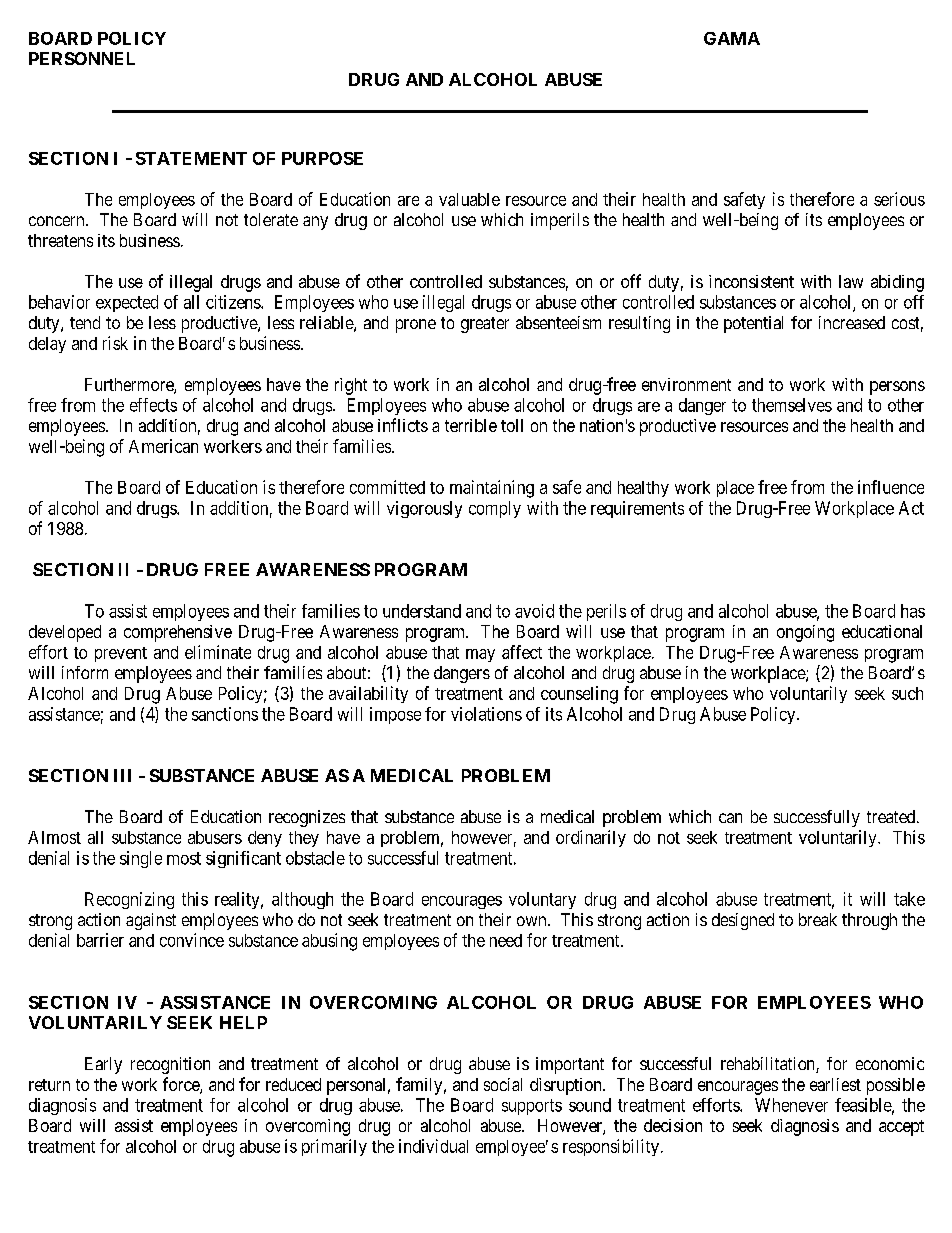 Image resolution: width=952 pixels, height=1233 pixels. What do you see at coordinates (178, 633) in the document?
I see `comprehensive` at bounding box center [178, 633].
